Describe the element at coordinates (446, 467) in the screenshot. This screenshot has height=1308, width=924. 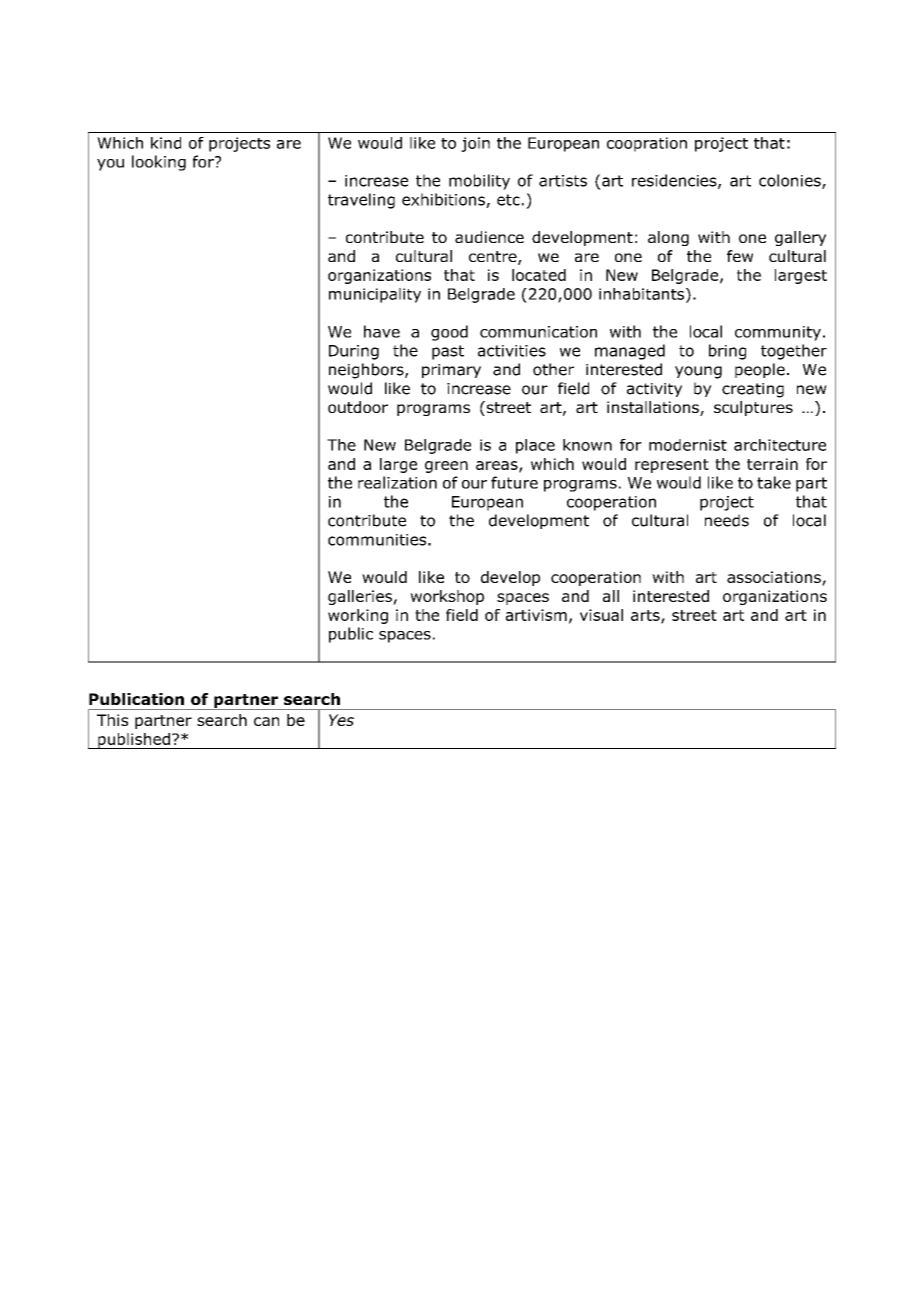
I see `green` at that location.
